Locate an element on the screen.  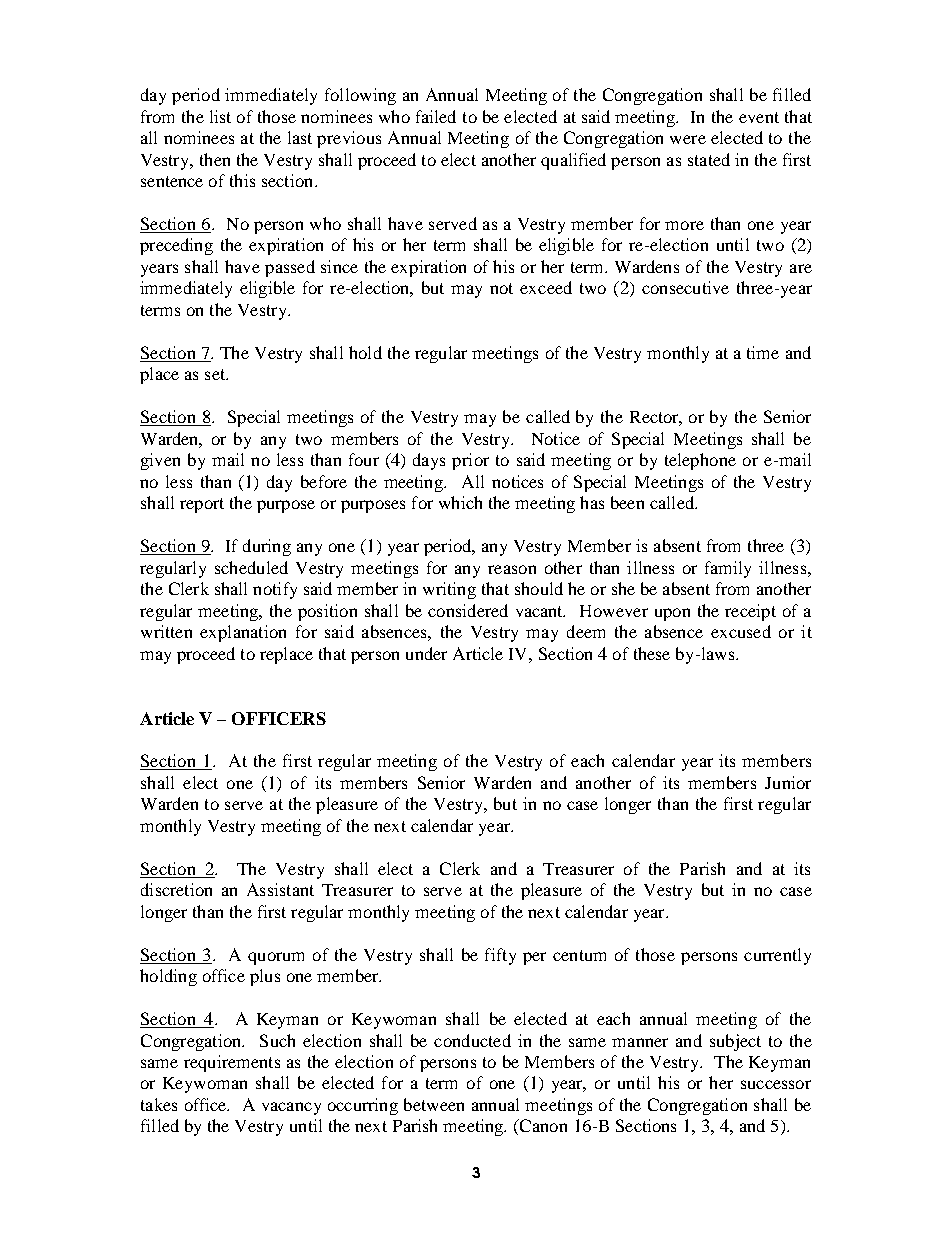
between is located at coordinates (434, 1104).
